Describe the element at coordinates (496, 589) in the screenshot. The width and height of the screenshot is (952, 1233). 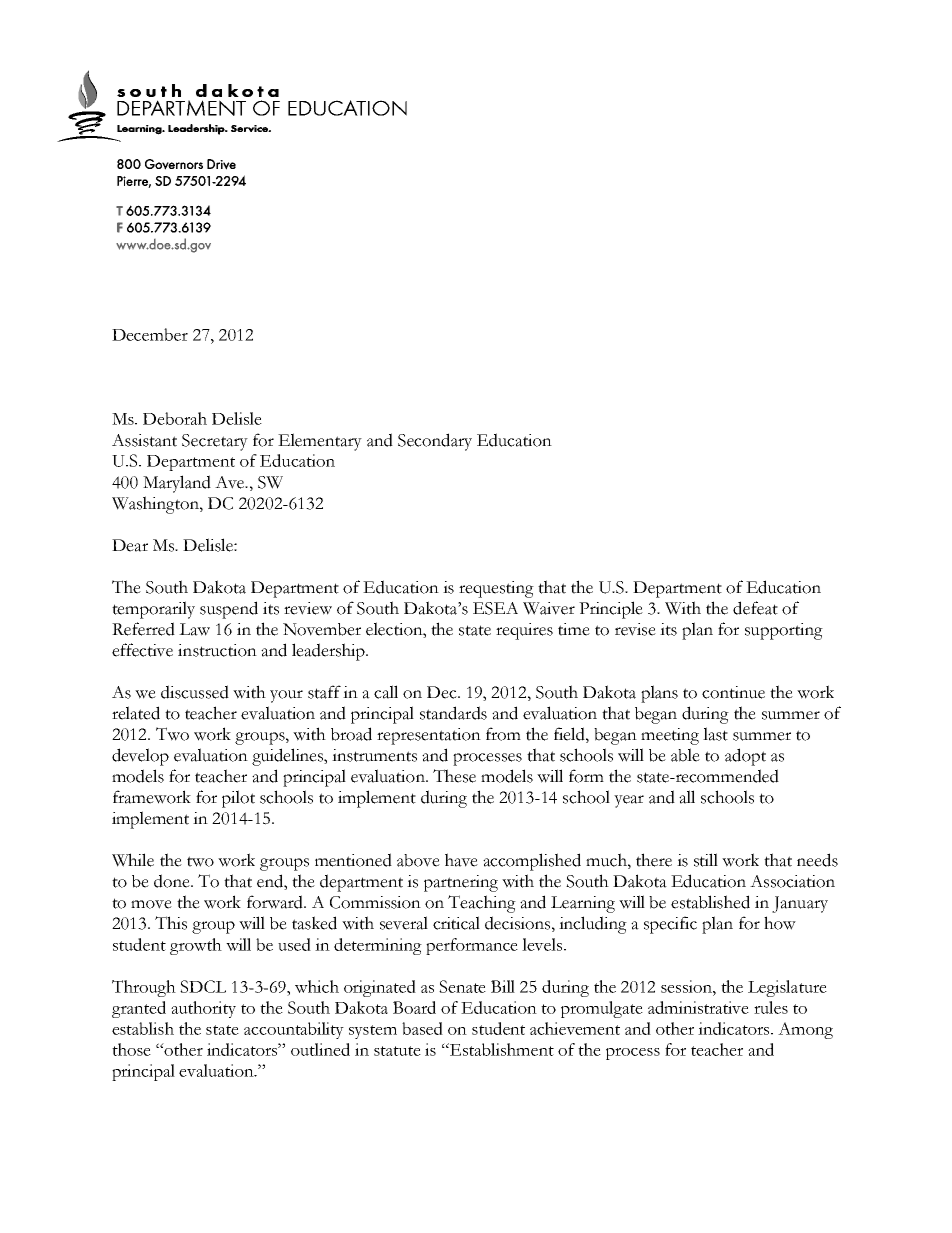
I see `requesting` at that location.
